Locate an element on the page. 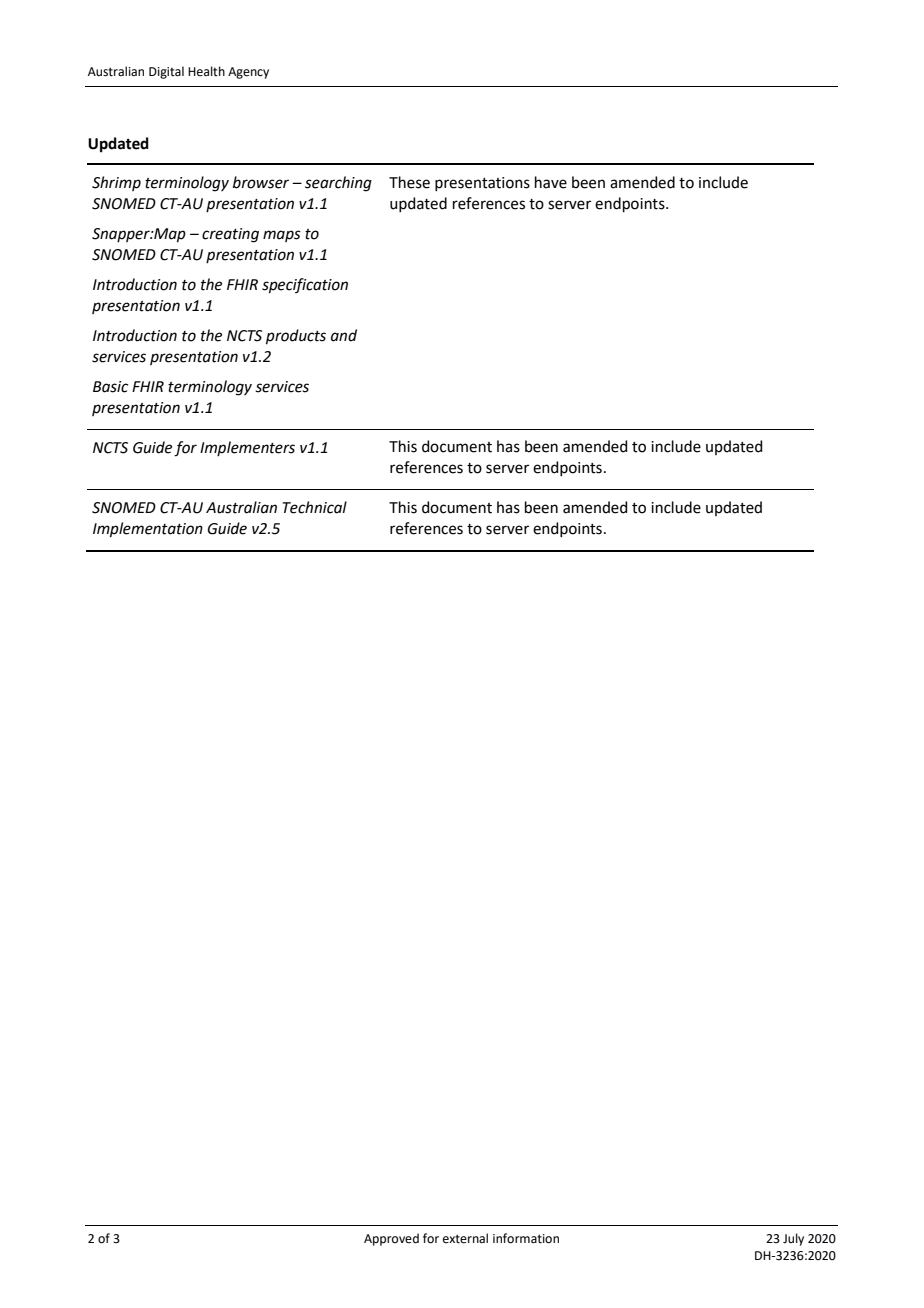 This document has height=1308, width=924. Health is located at coordinates (206, 71).
